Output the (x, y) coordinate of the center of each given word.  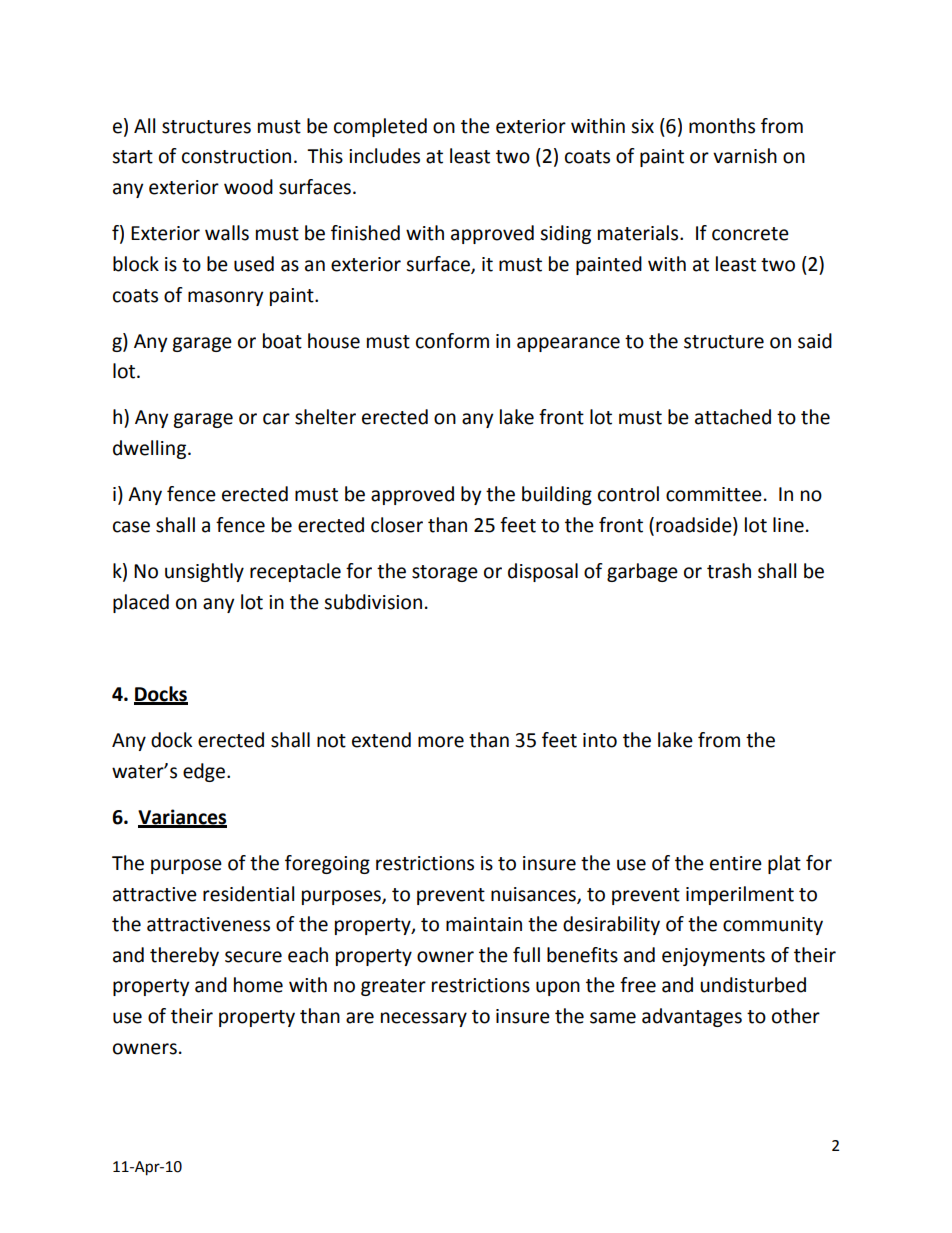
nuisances (534, 895)
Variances (182, 818)
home (258, 985)
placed (141, 603)
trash (729, 571)
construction (236, 156)
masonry (226, 298)
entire (736, 863)
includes (384, 156)
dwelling (151, 449)
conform (452, 341)
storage (445, 573)
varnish (745, 156)
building (557, 495)
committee (714, 494)
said (815, 341)
